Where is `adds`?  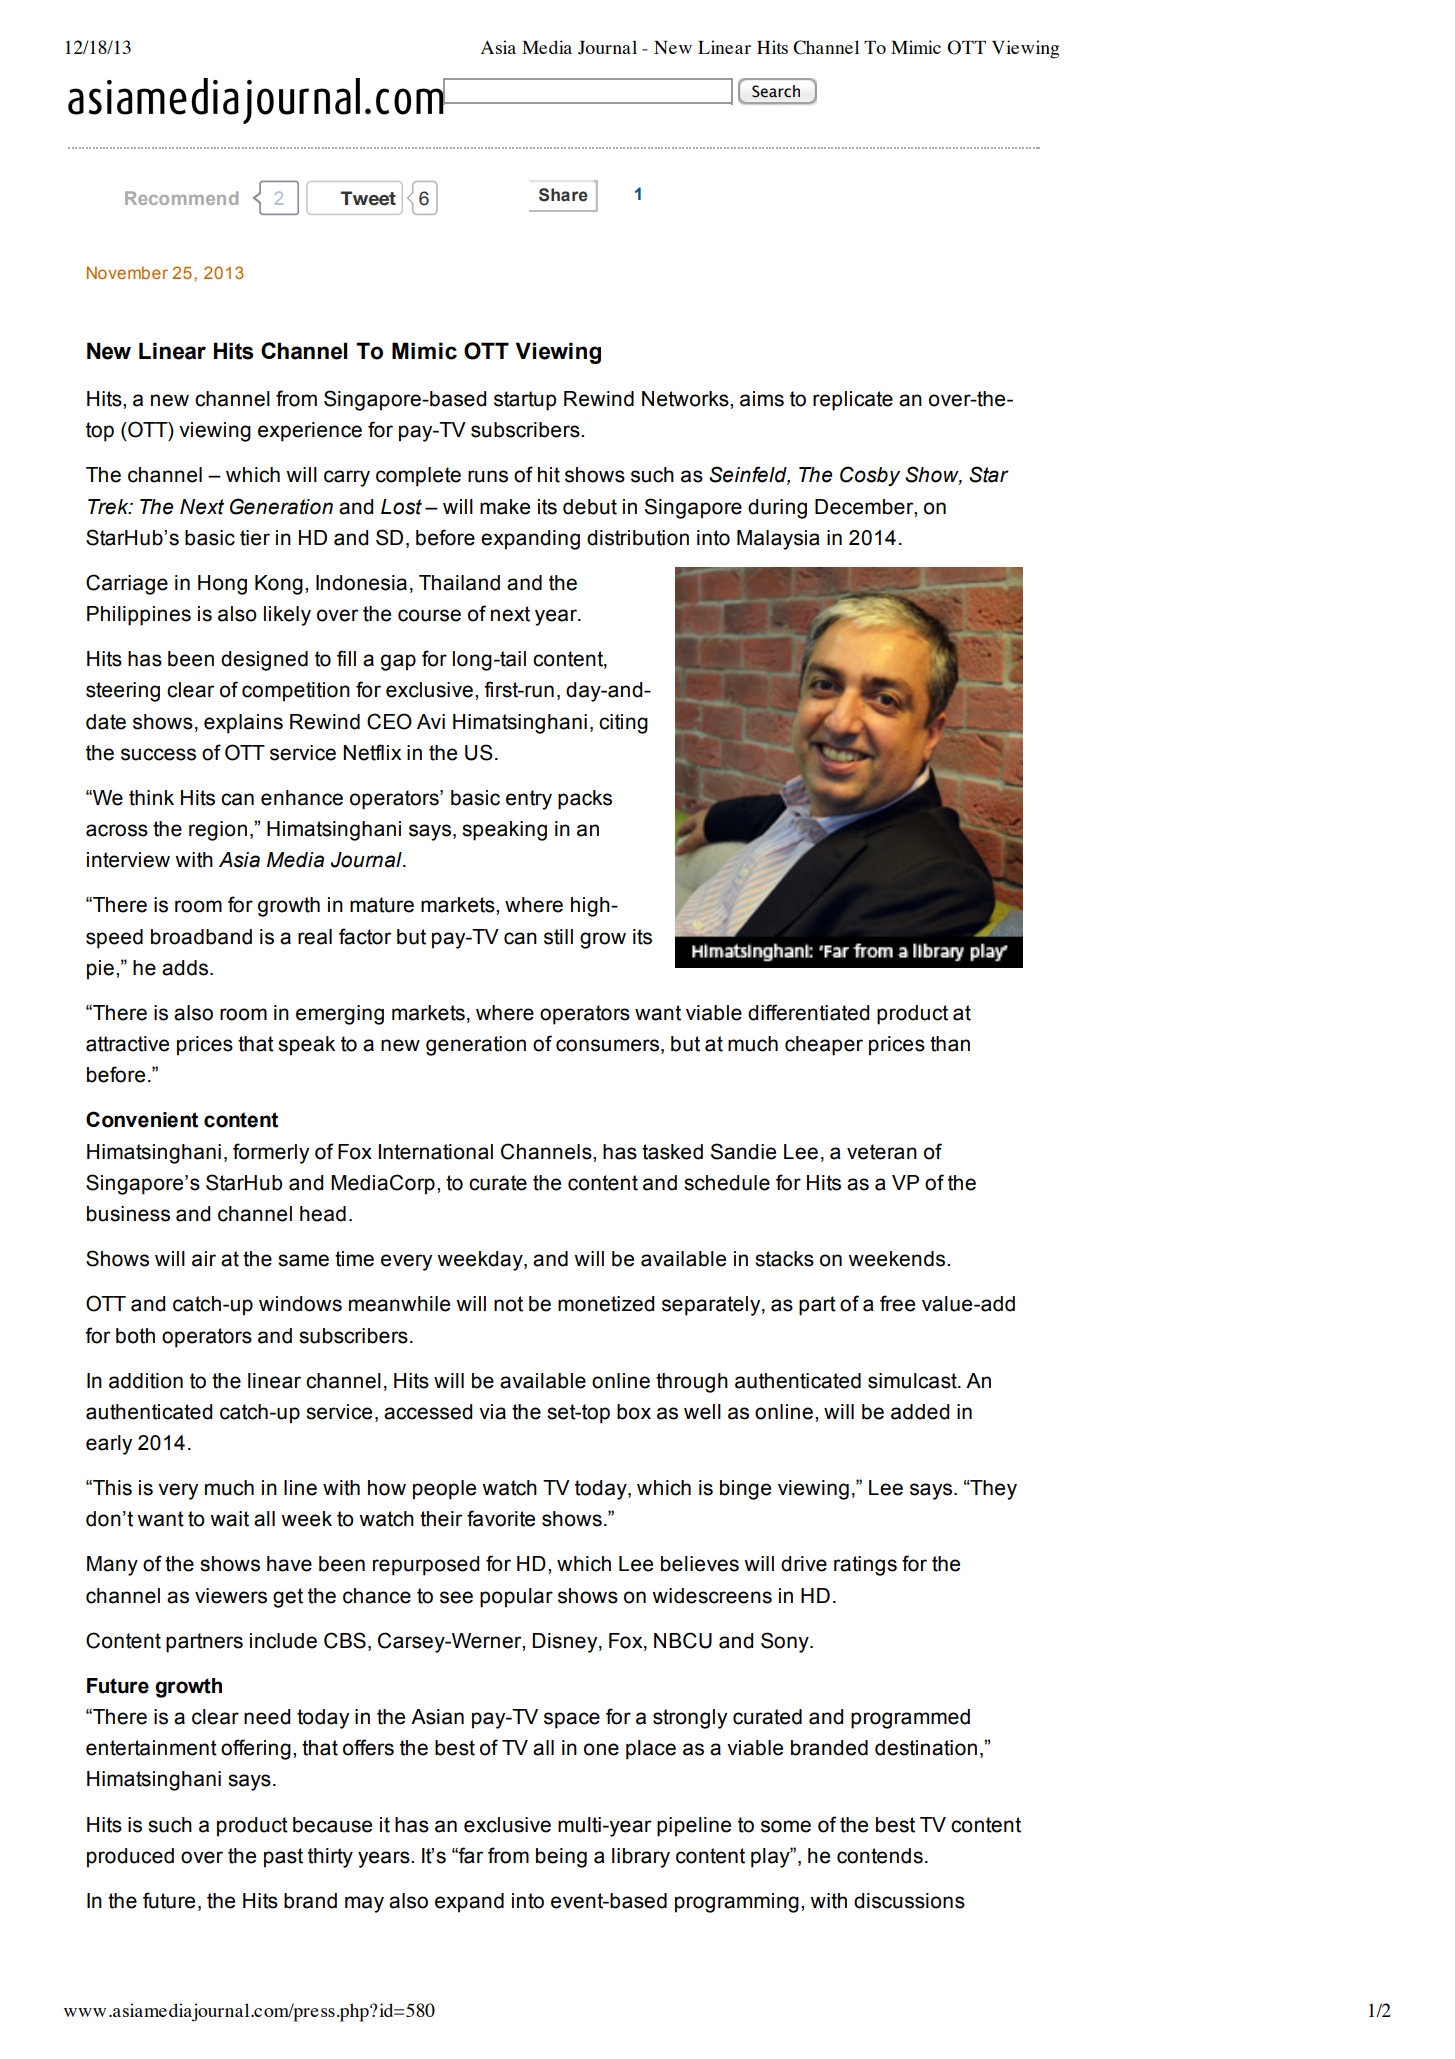
adds is located at coordinates (186, 968).
